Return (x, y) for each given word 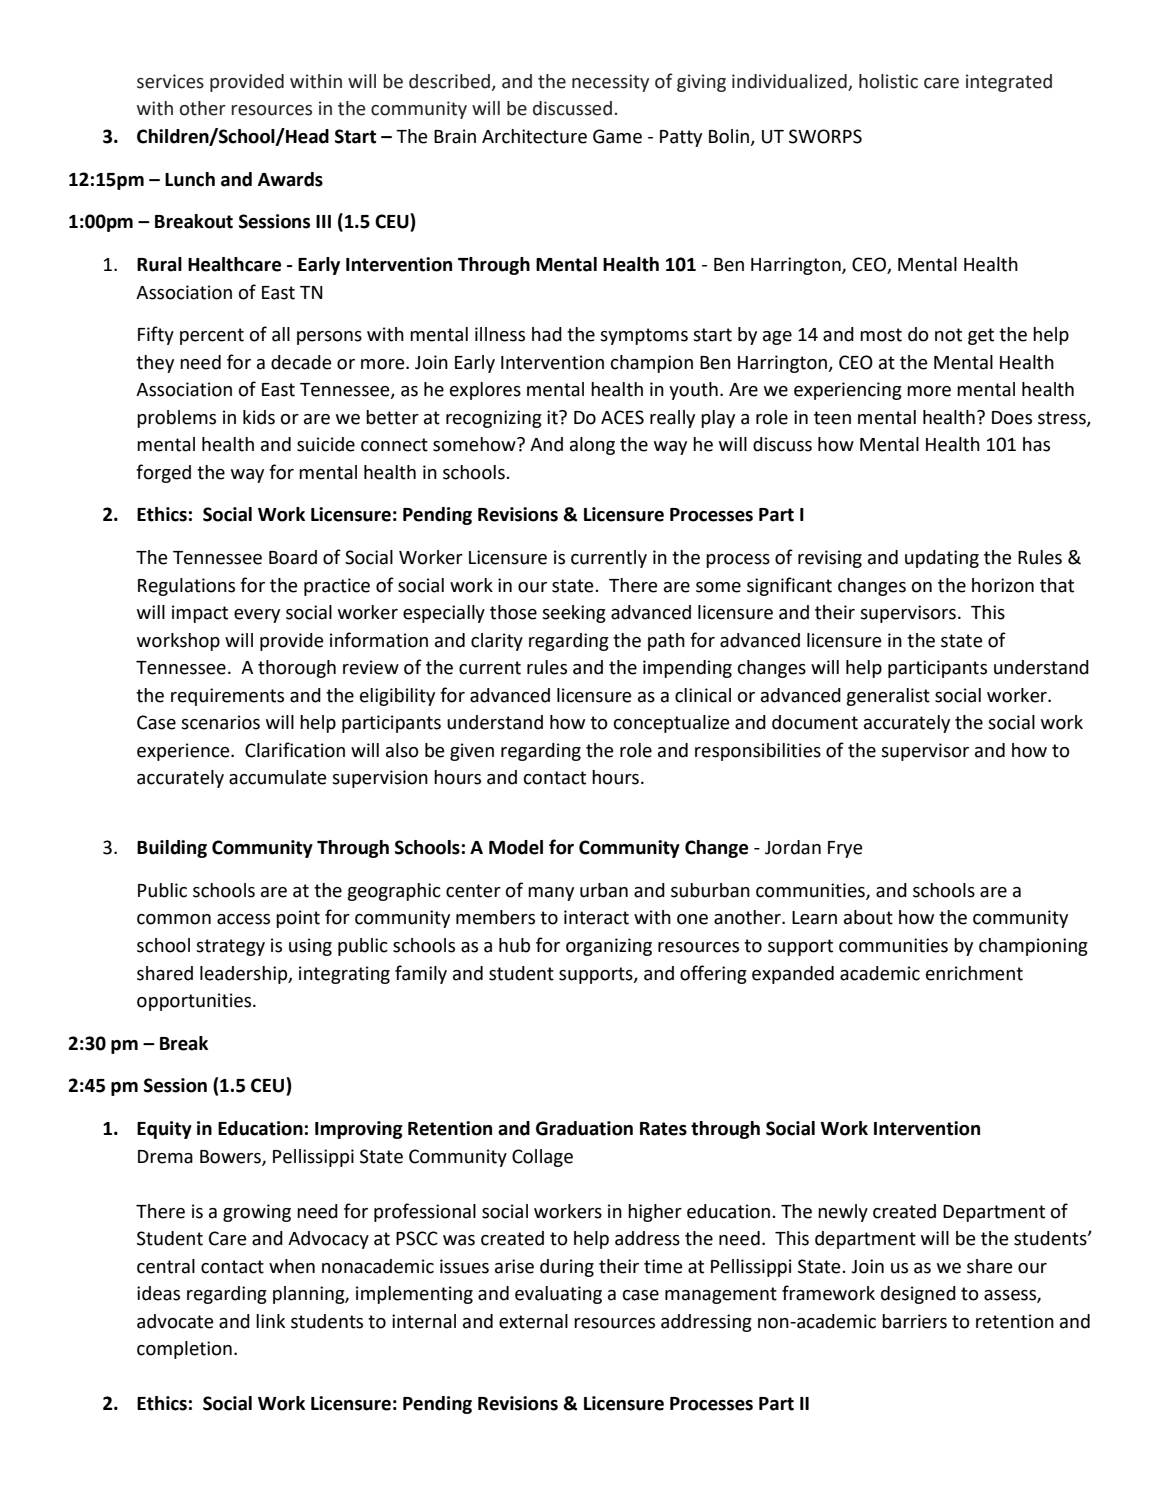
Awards (290, 179)
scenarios (220, 722)
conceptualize (672, 724)
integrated (1009, 83)
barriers (914, 1321)
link (270, 1321)
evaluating (558, 1295)
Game (617, 136)
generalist (888, 697)
